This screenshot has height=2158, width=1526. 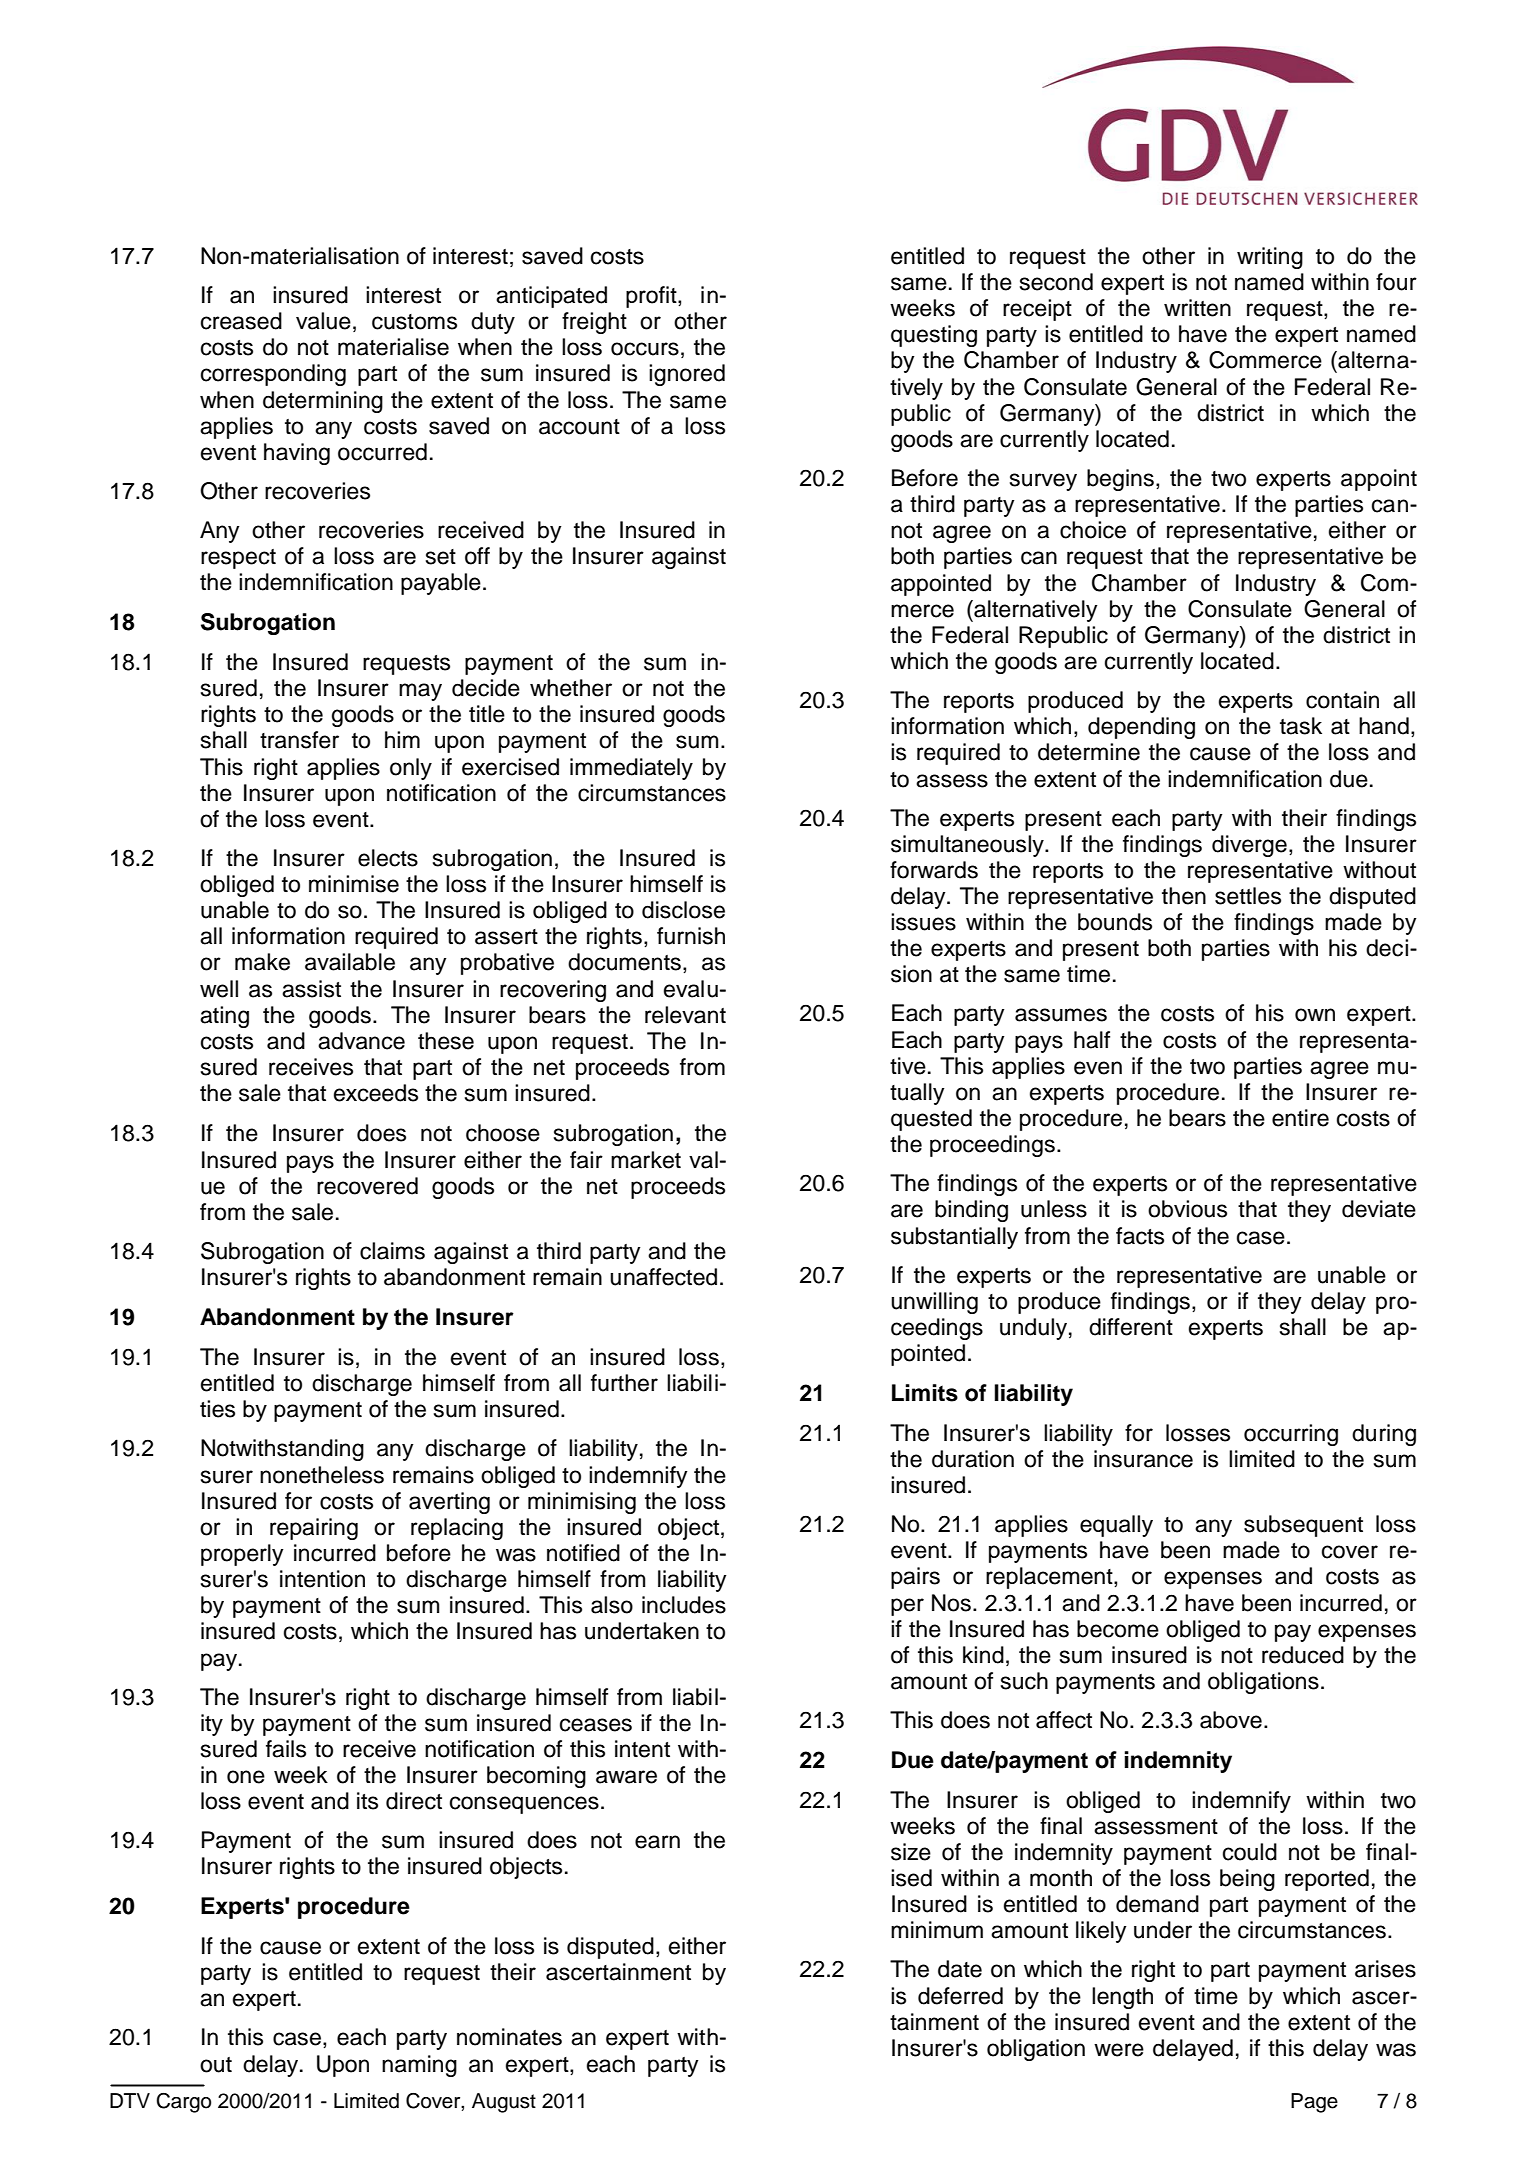 I want to click on profit, so click(x=652, y=297).
